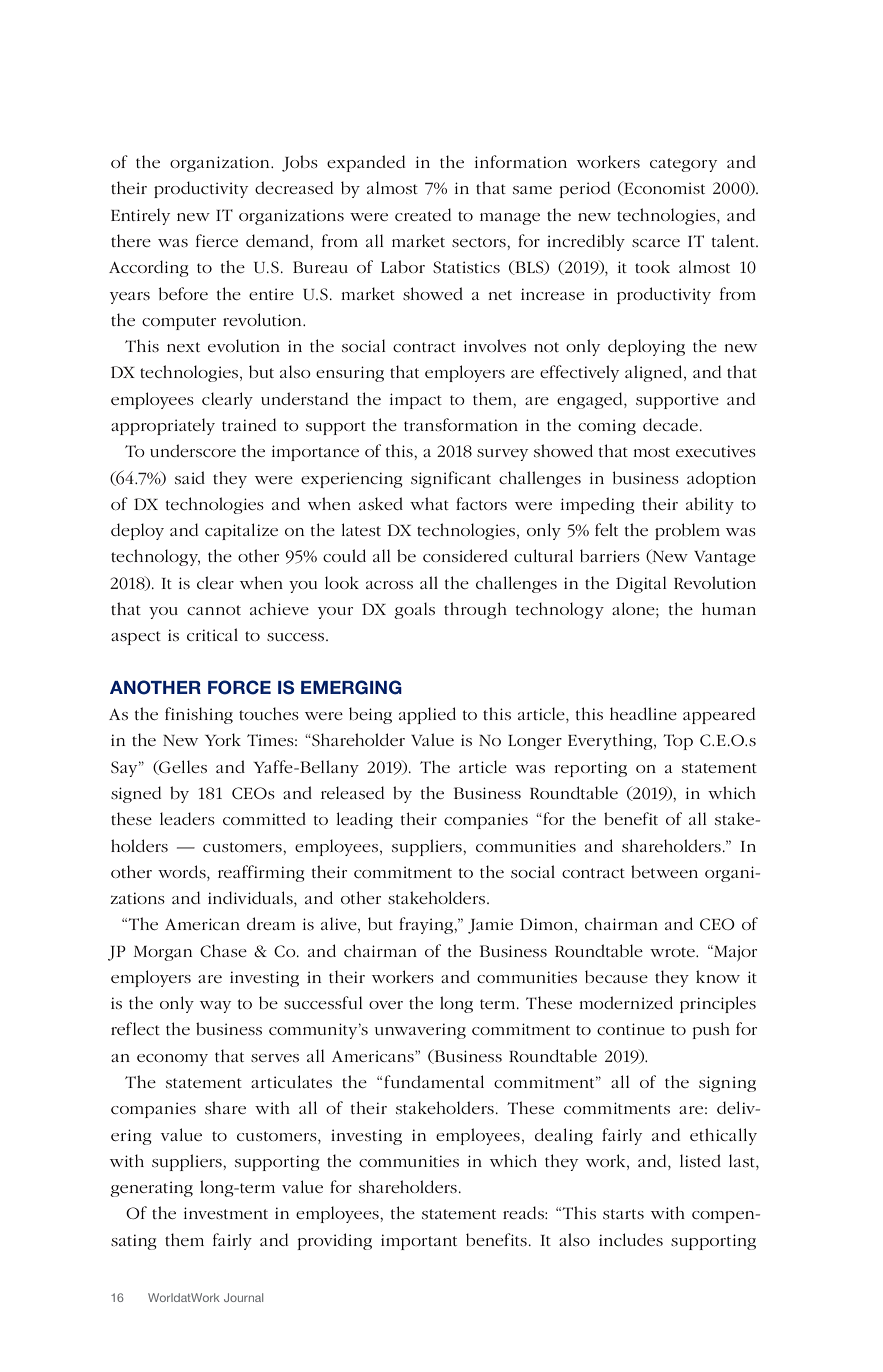  Describe the element at coordinates (631, 1239) in the screenshot. I see `includes` at that location.
